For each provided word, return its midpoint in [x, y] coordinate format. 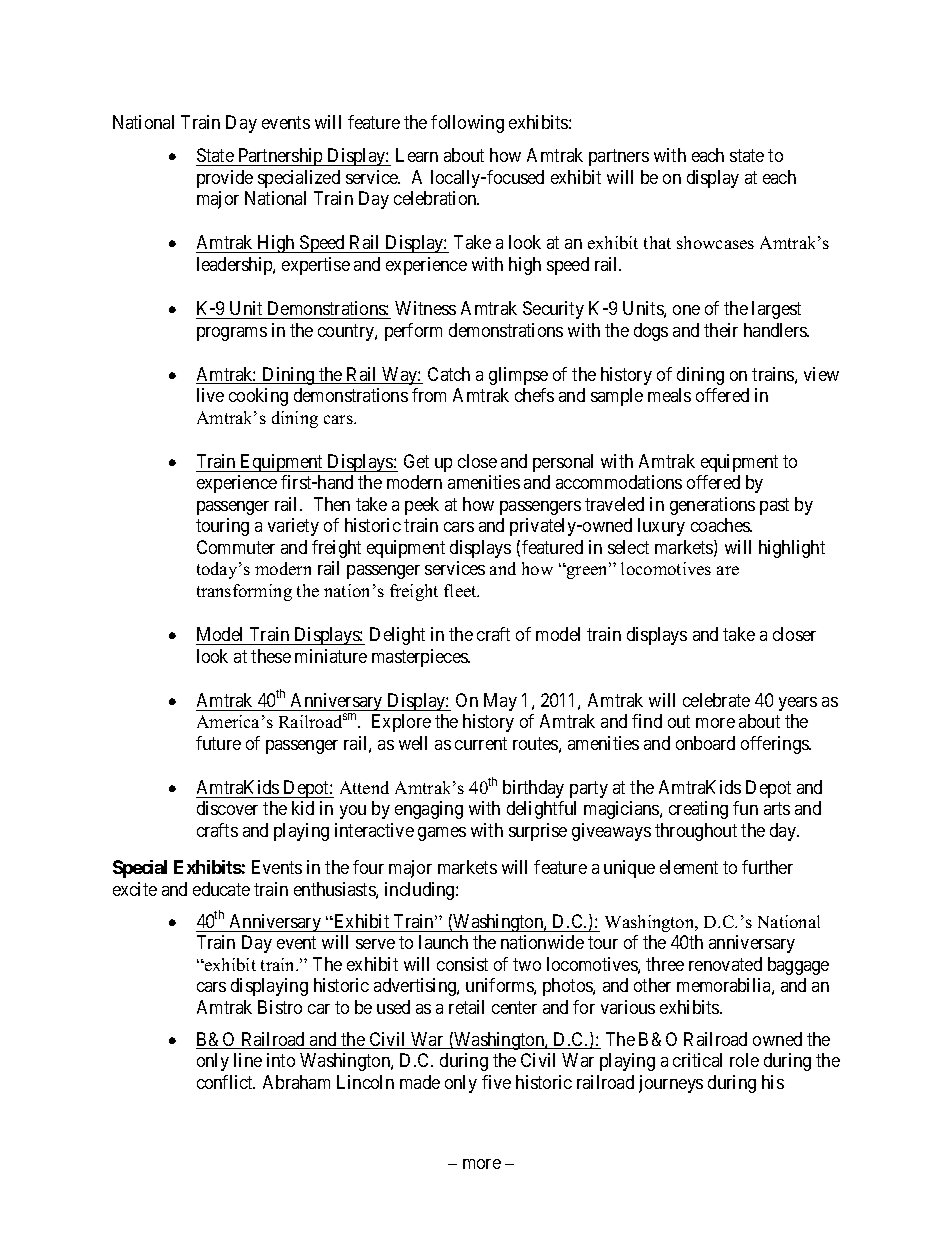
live [210, 395]
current [481, 743]
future [218, 743]
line [248, 1060]
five [496, 1082]
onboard [705, 743]
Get [416, 461]
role [744, 1060]
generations [712, 506]
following [467, 124]
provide [225, 179]
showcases [715, 242]
